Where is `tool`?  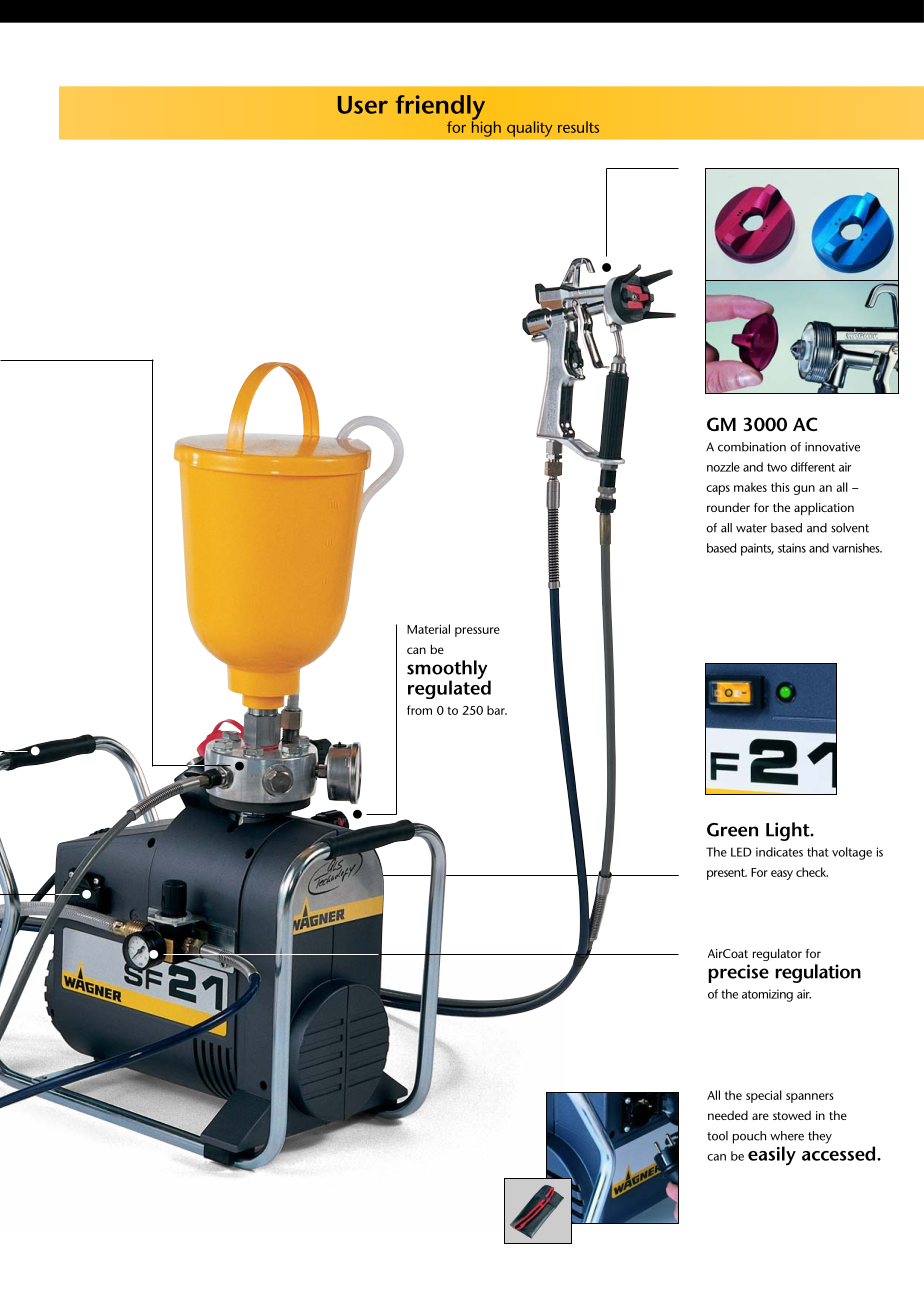 tool is located at coordinates (717, 1136).
